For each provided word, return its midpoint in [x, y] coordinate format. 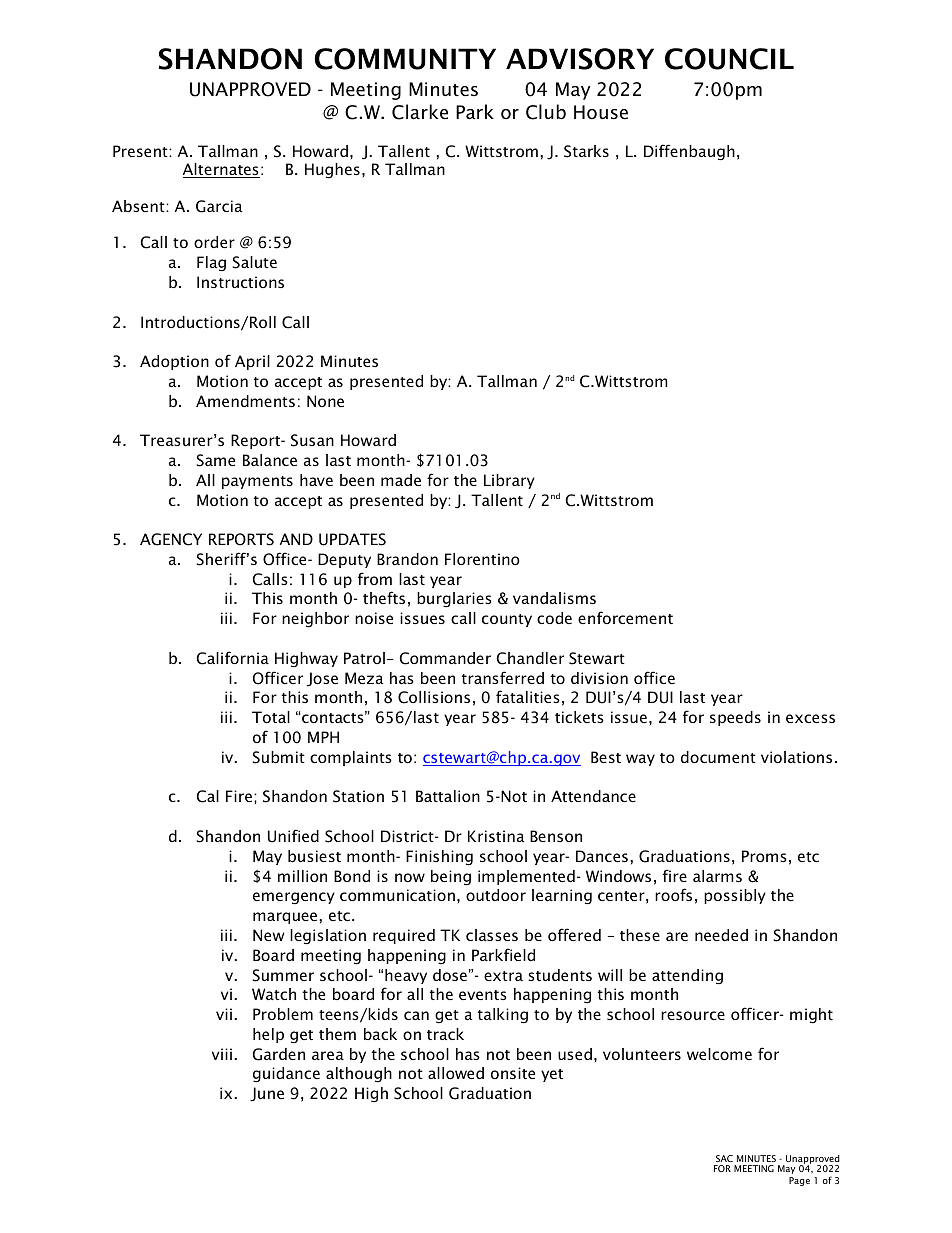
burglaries [454, 600]
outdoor [496, 895]
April [252, 362]
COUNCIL [729, 59]
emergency [294, 898]
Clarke [420, 112]
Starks [586, 151]
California [233, 658]
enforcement [625, 617]
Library [509, 481]
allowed [456, 1073]
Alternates [221, 170]
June [267, 1094]
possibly [735, 896]
